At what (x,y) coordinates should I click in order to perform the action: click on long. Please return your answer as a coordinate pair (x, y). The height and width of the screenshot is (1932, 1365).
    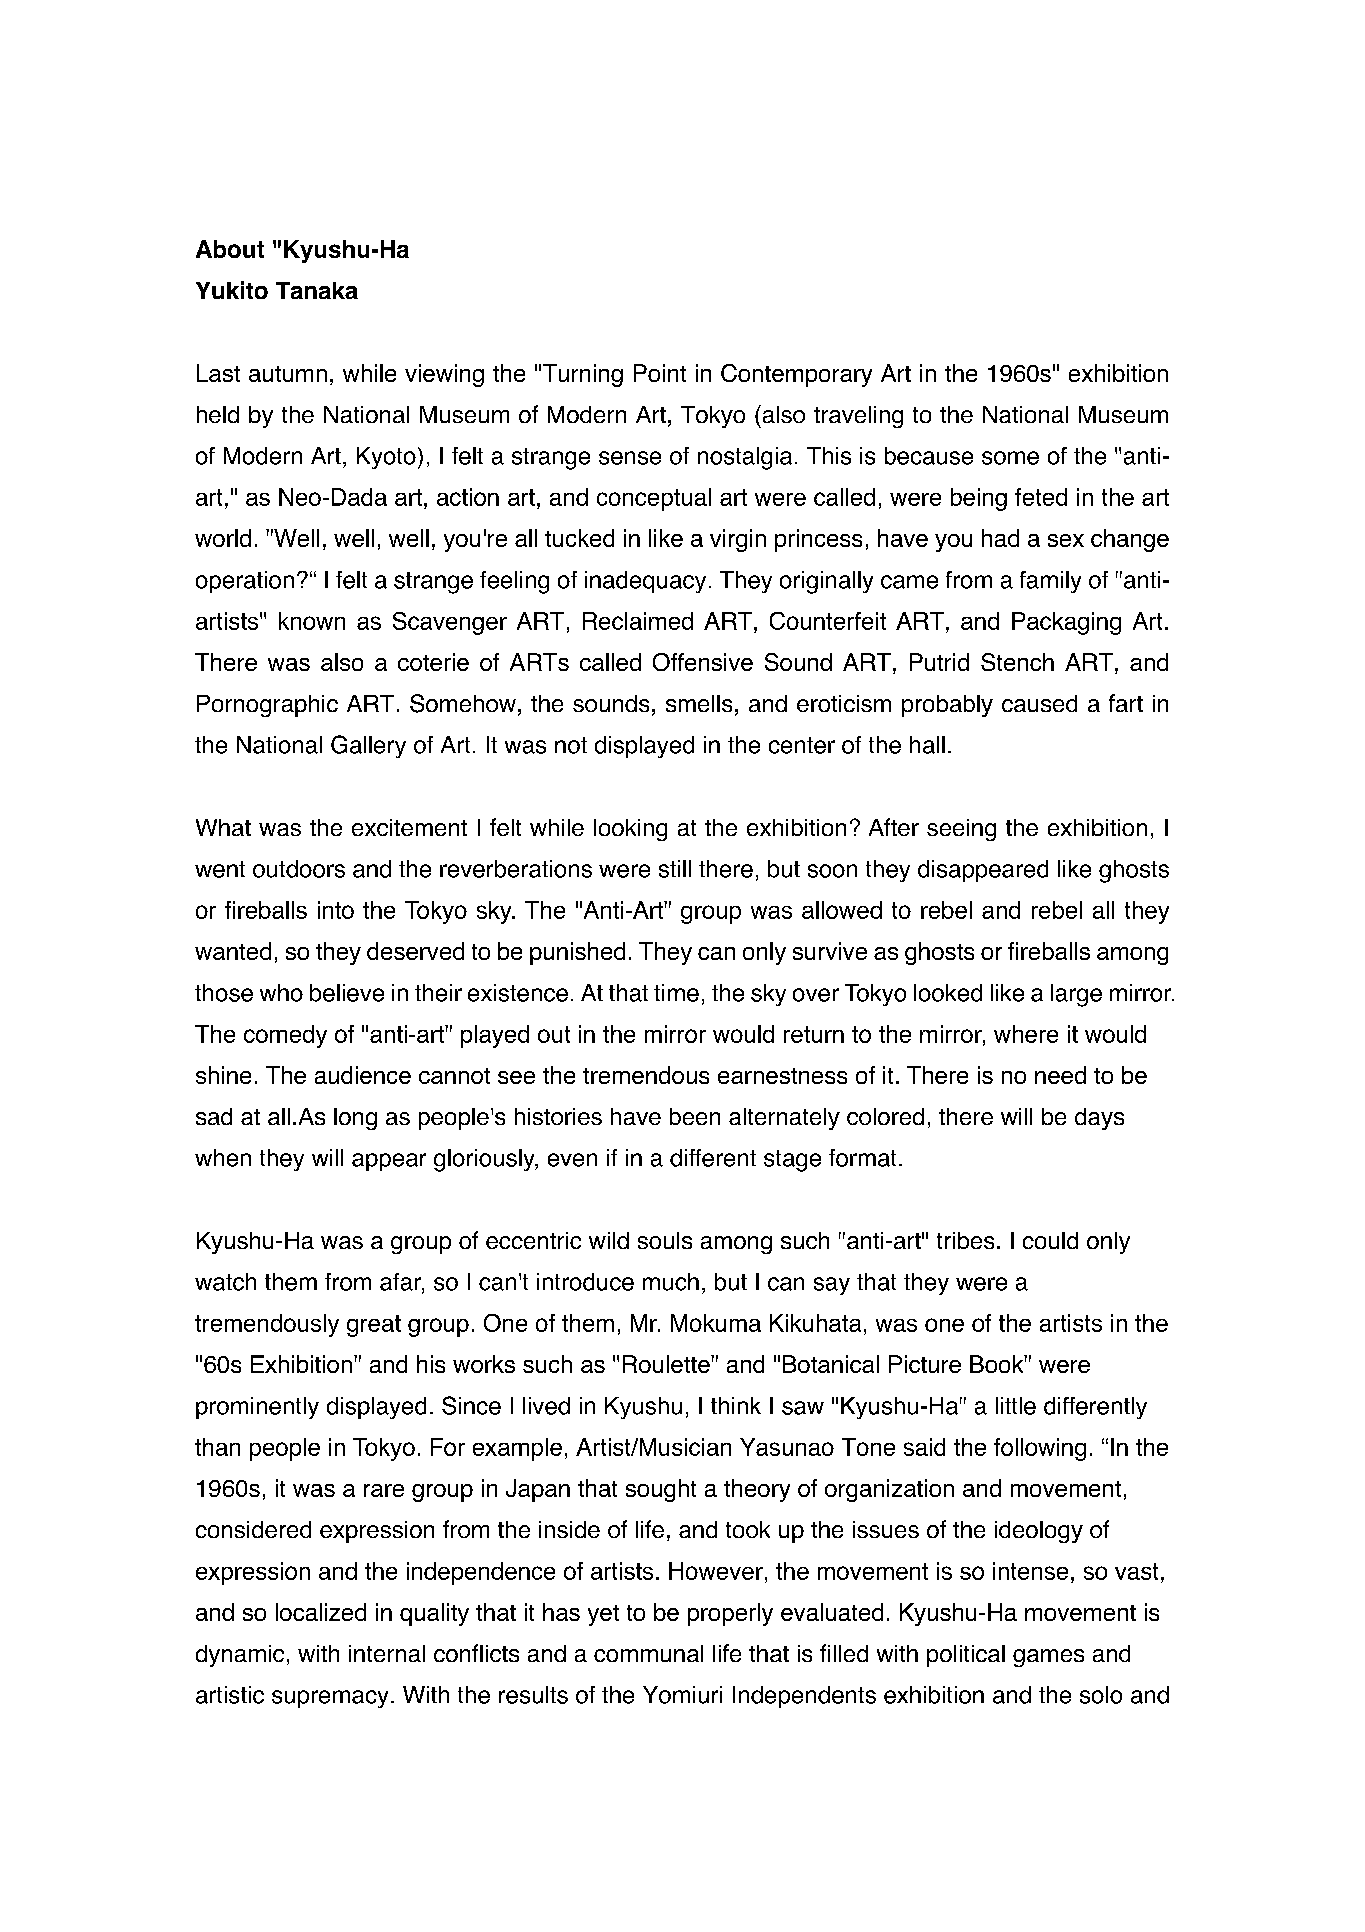
    Looking at the image, I should click on (355, 1119).
